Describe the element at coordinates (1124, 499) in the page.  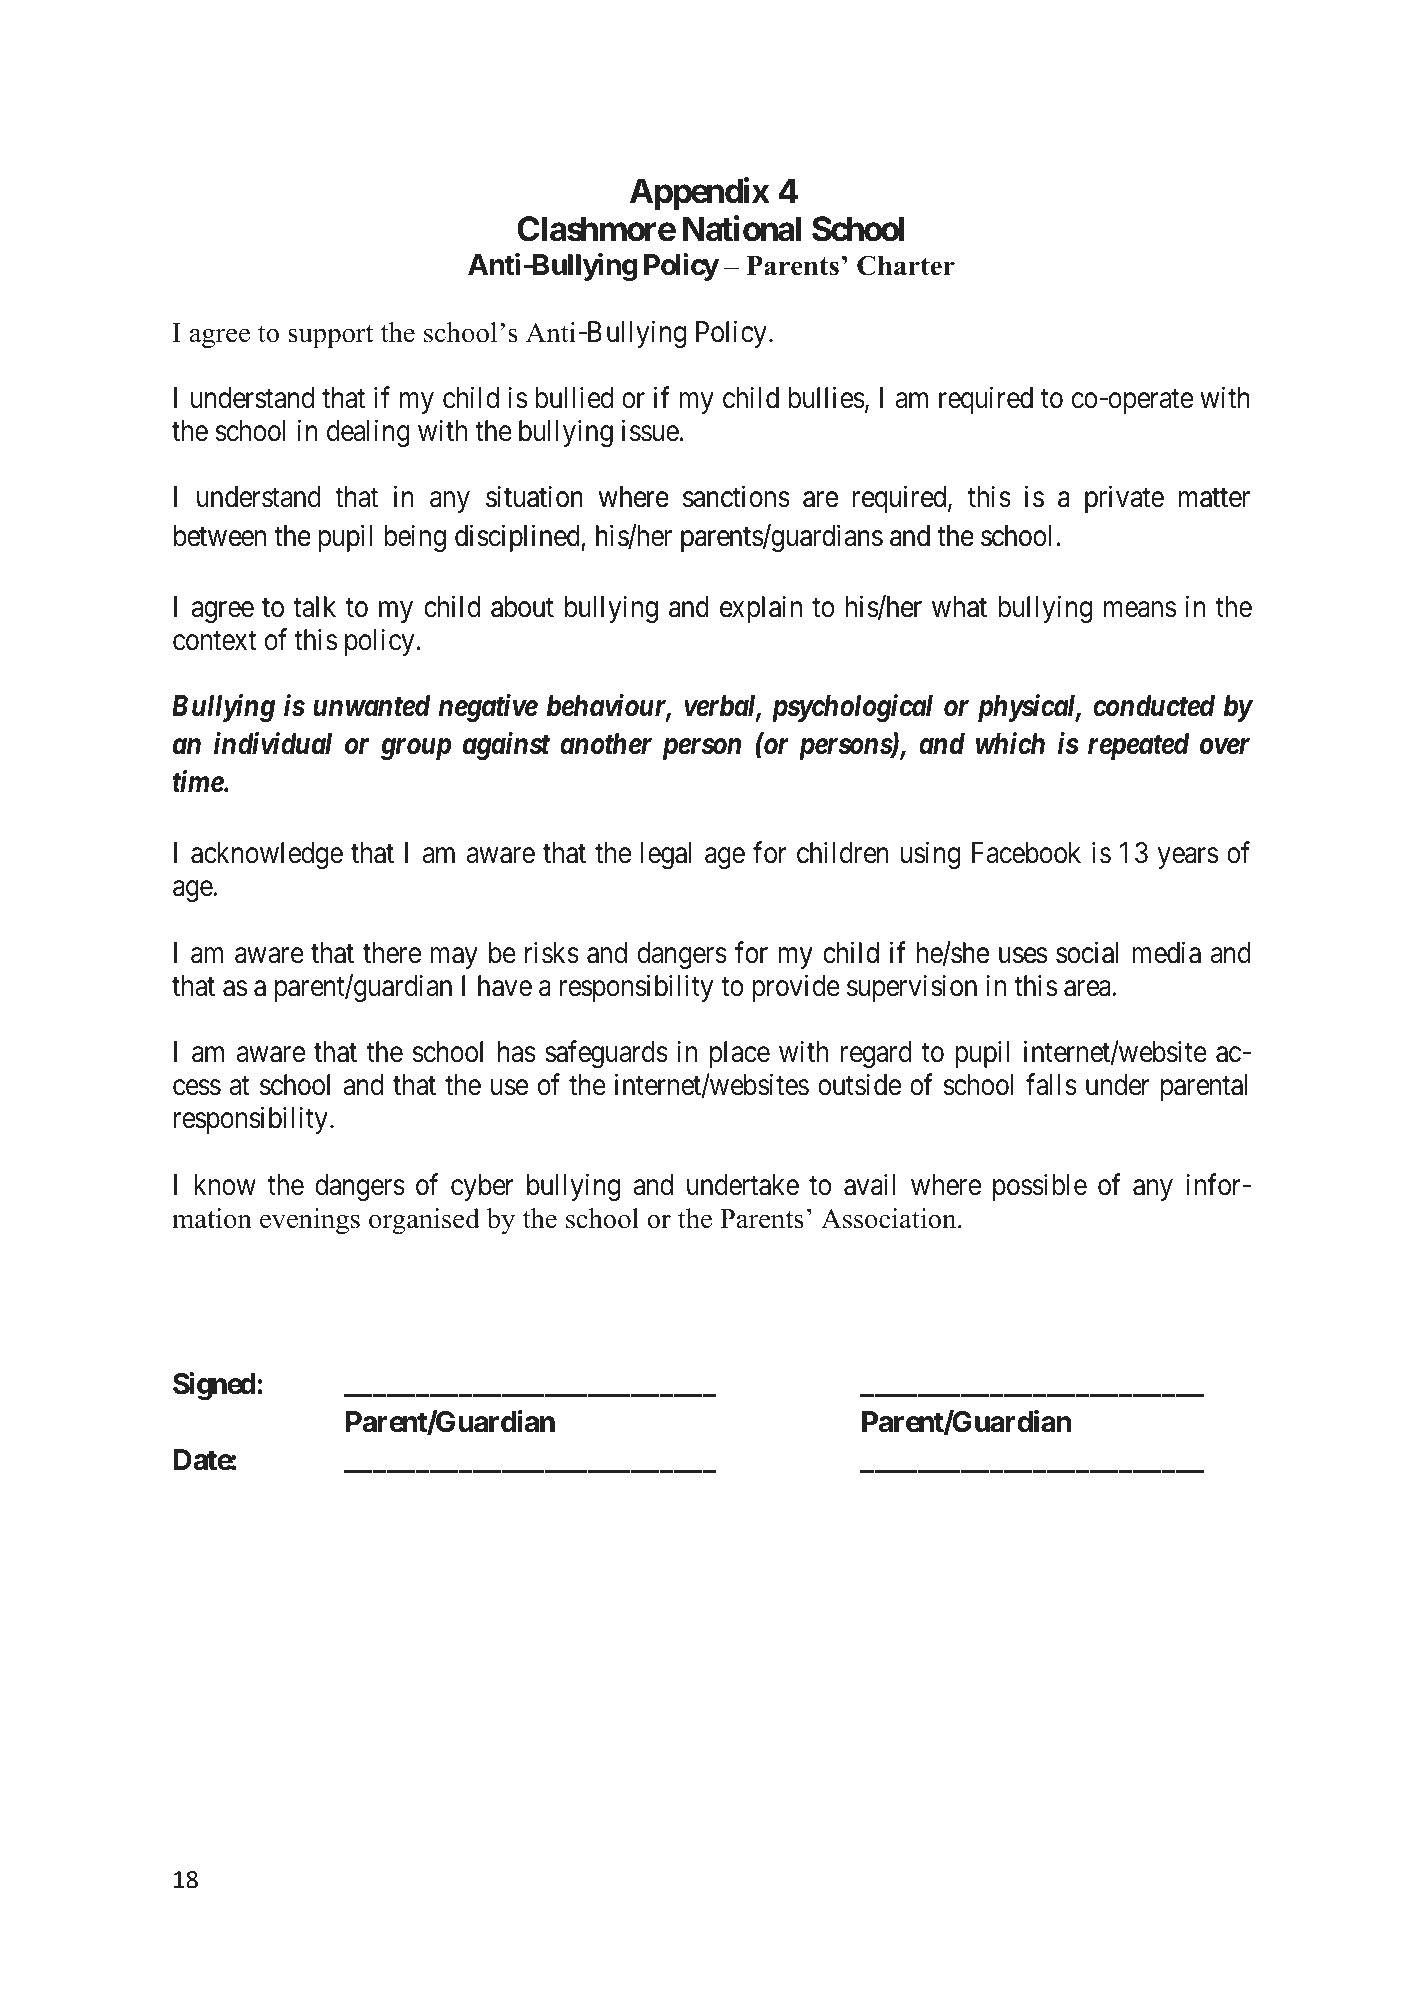
I see `private` at that location.
